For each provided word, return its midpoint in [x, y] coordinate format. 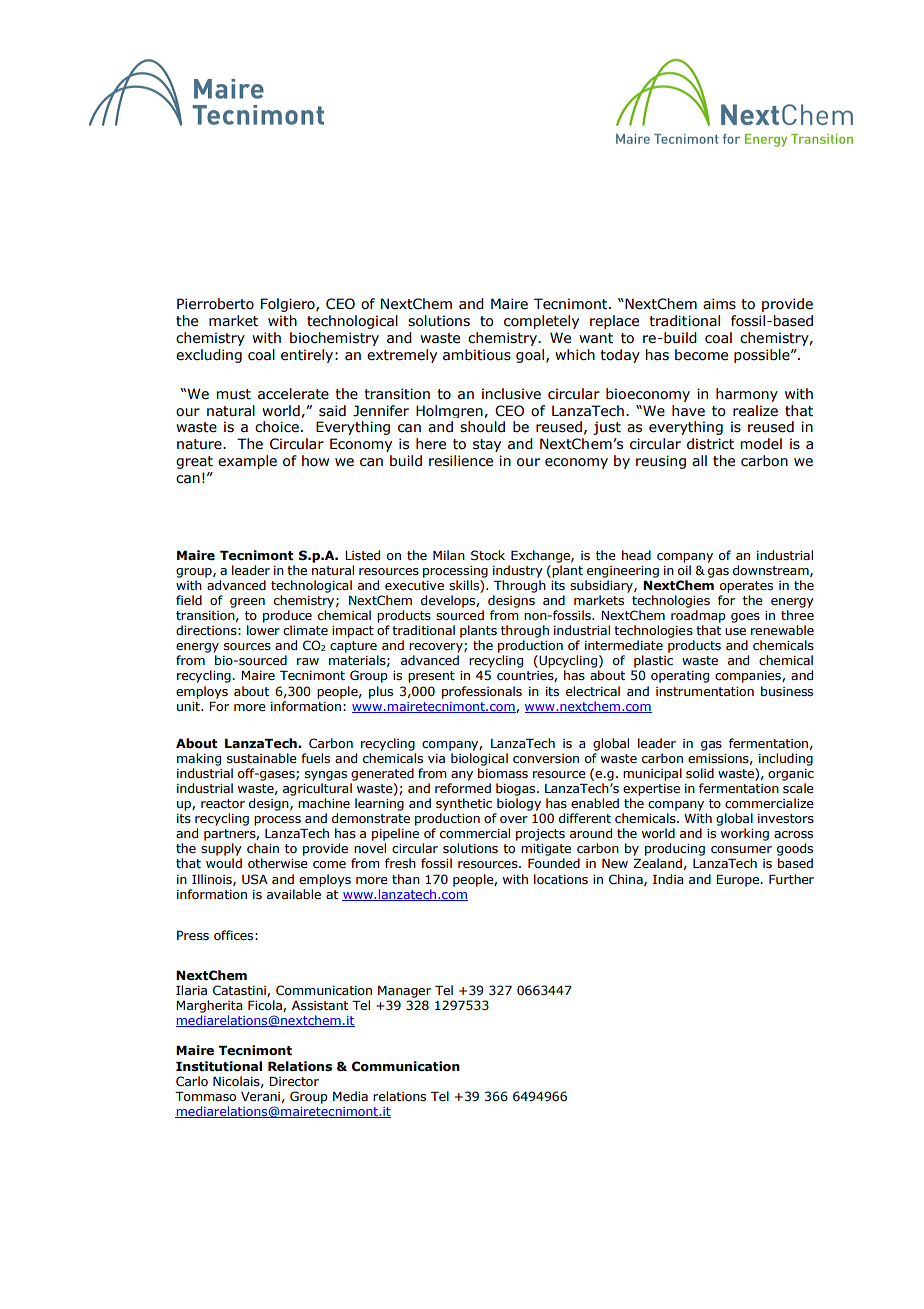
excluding [209, 356]
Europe [738, 880]
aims [719, 304]
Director [294, 1081]
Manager [404, 991]
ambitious [477, 355]
